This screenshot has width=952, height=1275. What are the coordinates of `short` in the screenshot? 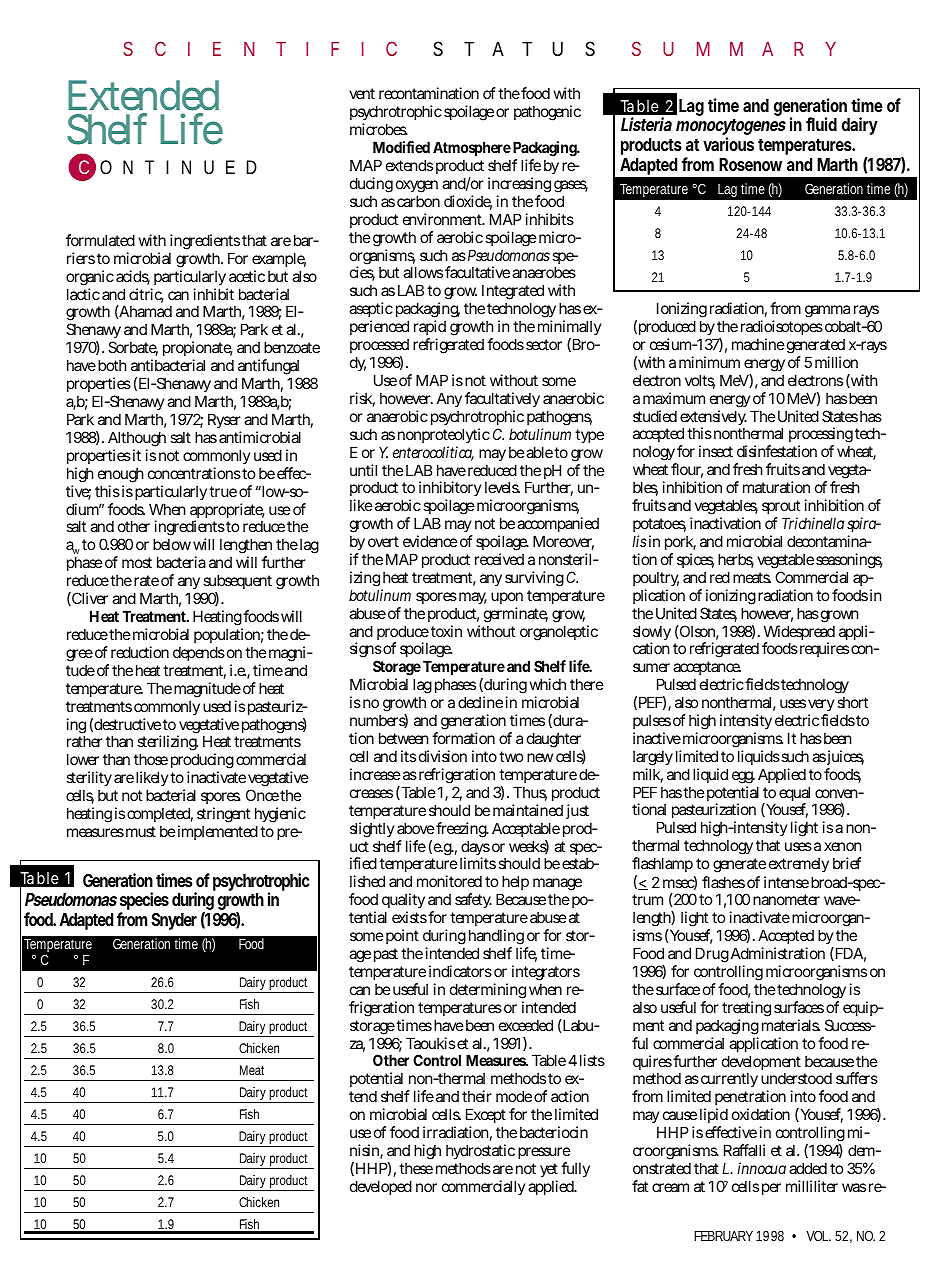 It's located at (852, 702).
